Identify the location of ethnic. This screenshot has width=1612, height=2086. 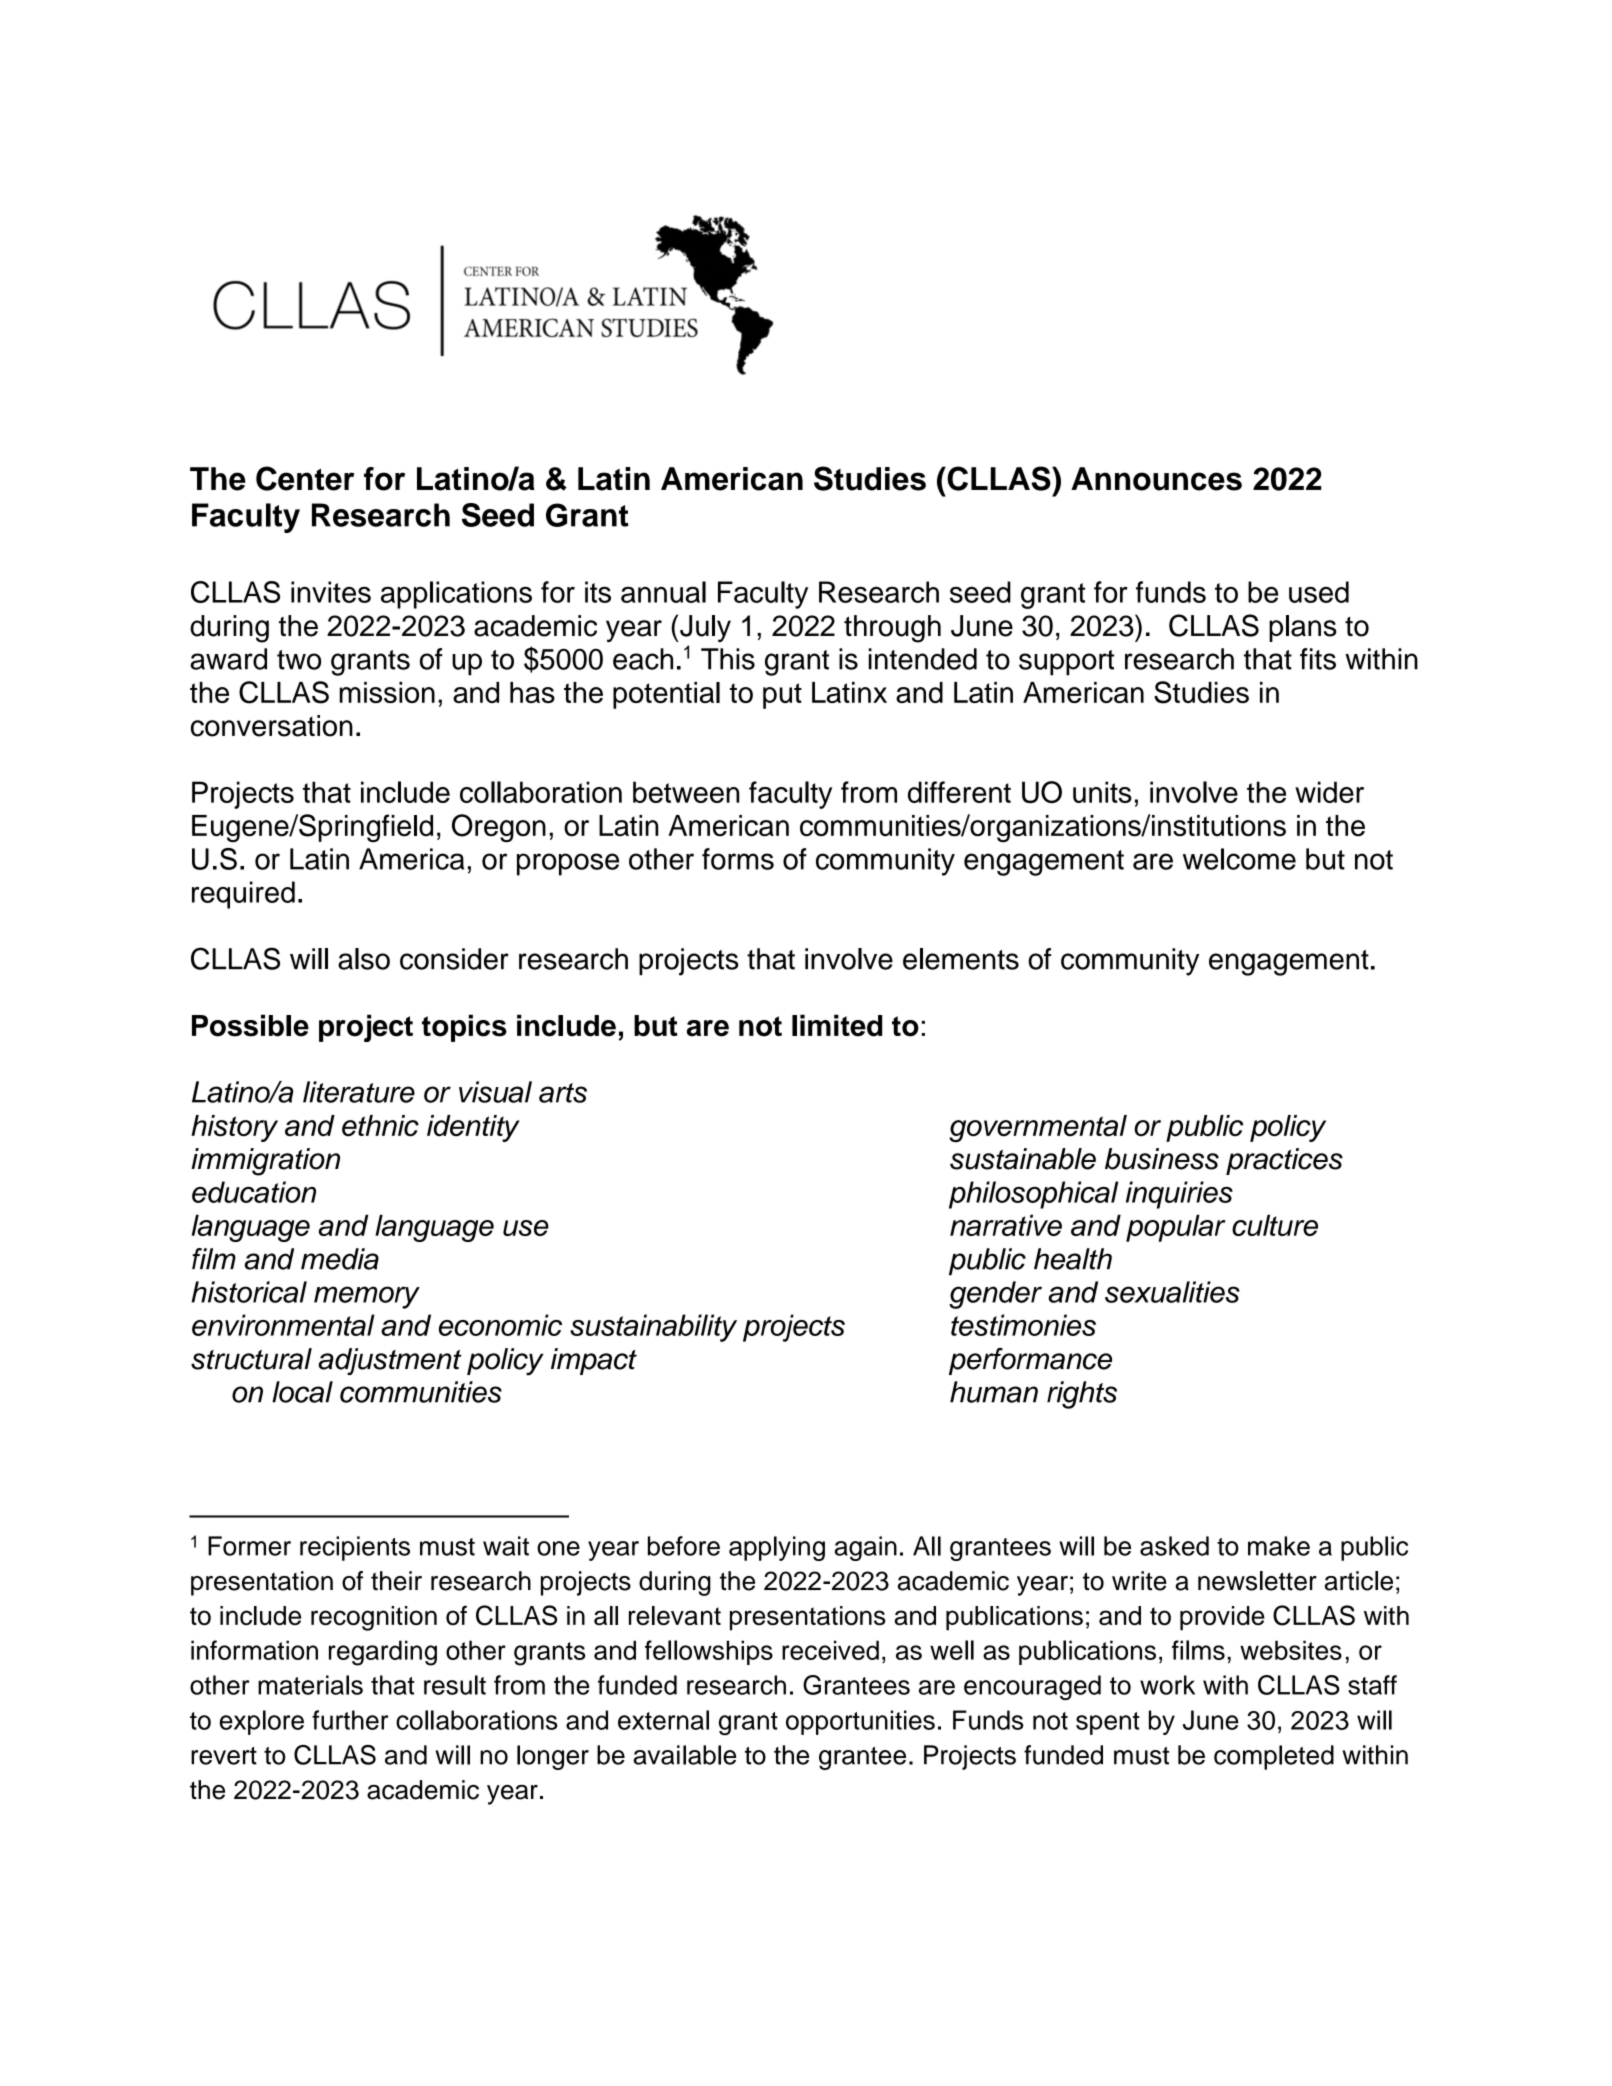
(380, 1126).
